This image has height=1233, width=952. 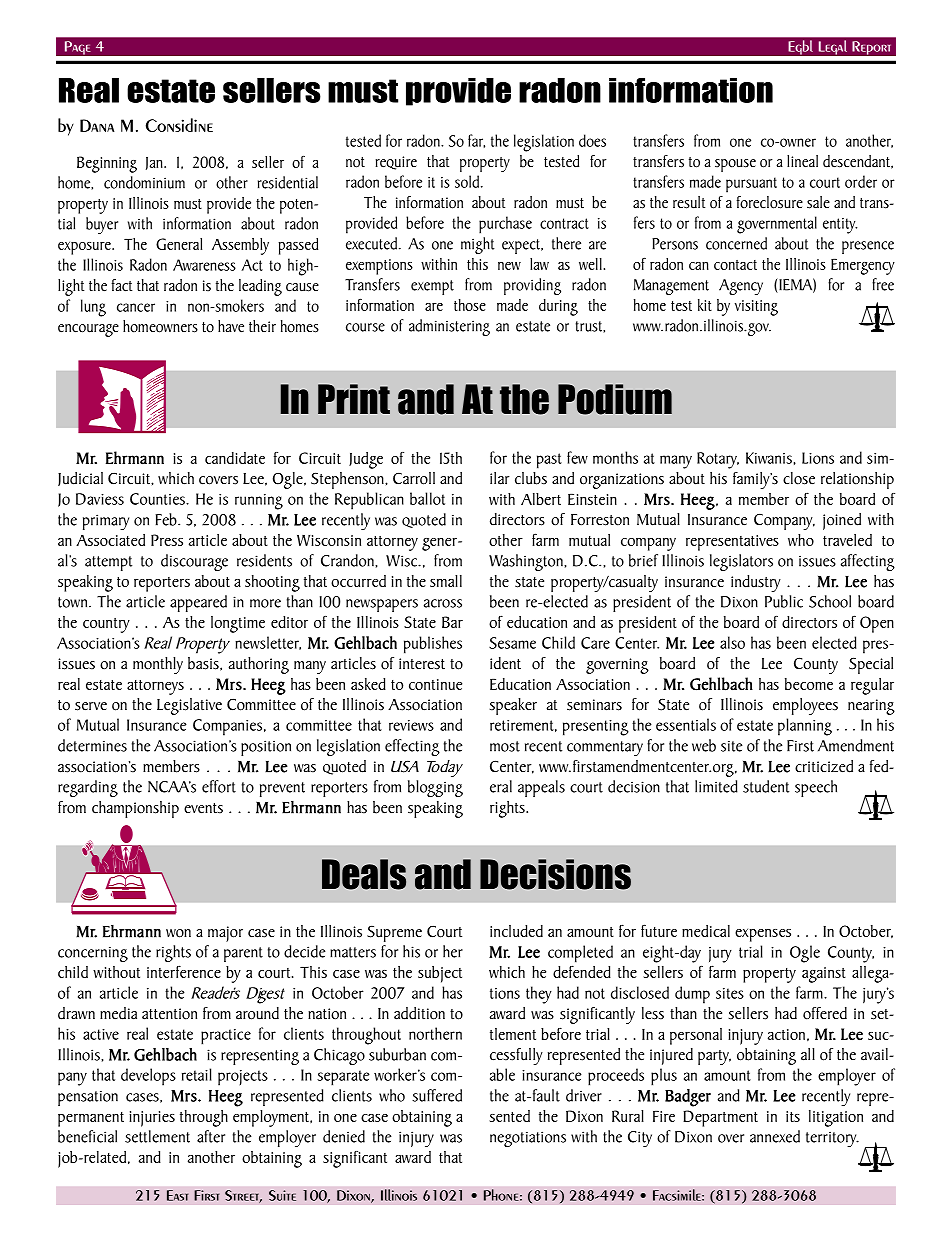 What do you see at coordinates (775, 1136) in the image?
I see `annexed` at bounding box center [775, 1136].
